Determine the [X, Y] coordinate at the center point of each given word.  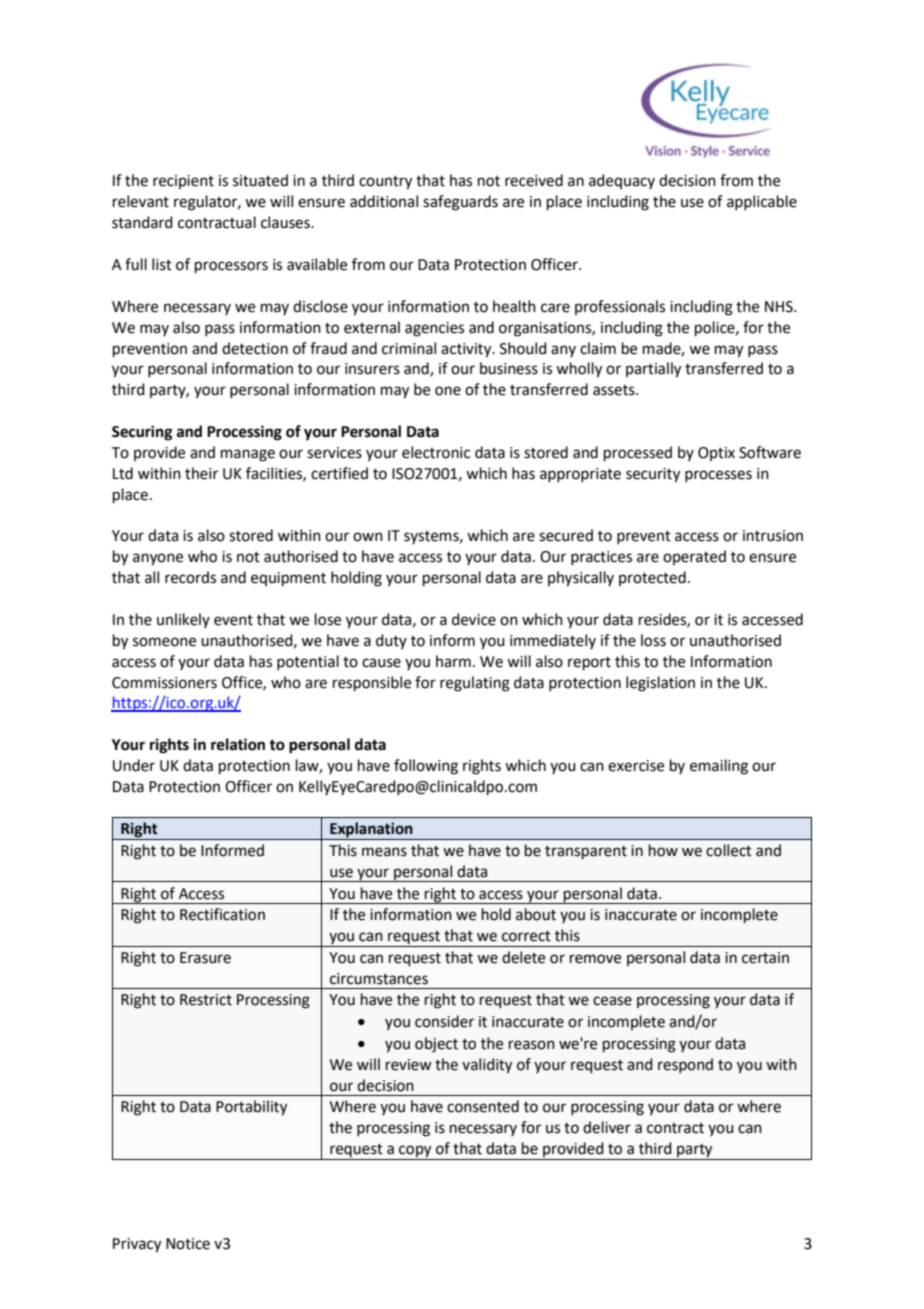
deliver [607, 1127]
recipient [183, 182]
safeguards [460, 203]
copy [415, 1152]
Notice [188, 1244]
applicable [762, 202]
